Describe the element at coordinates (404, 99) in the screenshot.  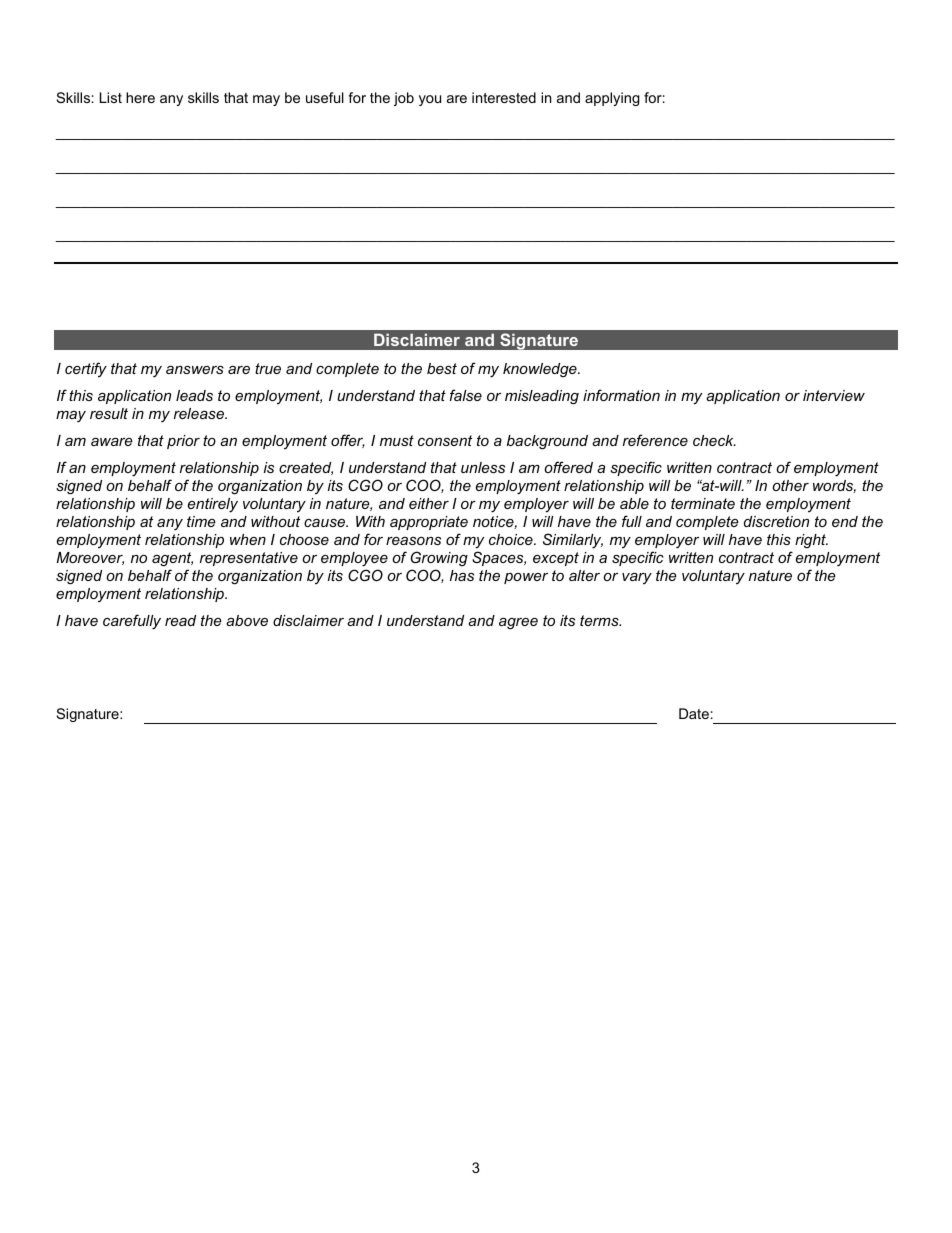
I see `job` at that location.
